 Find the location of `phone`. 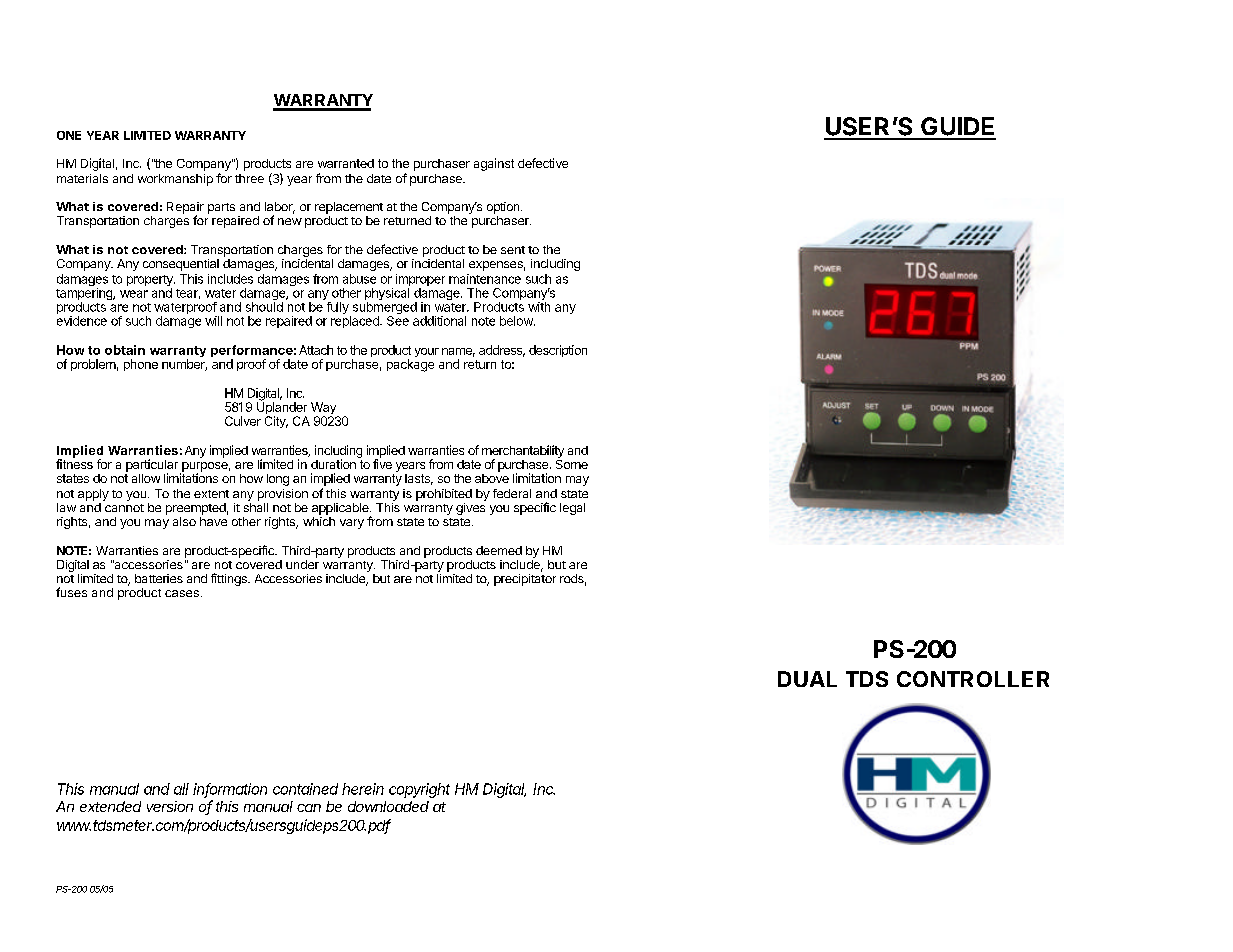

phone is located at coordinates (141, 365).
